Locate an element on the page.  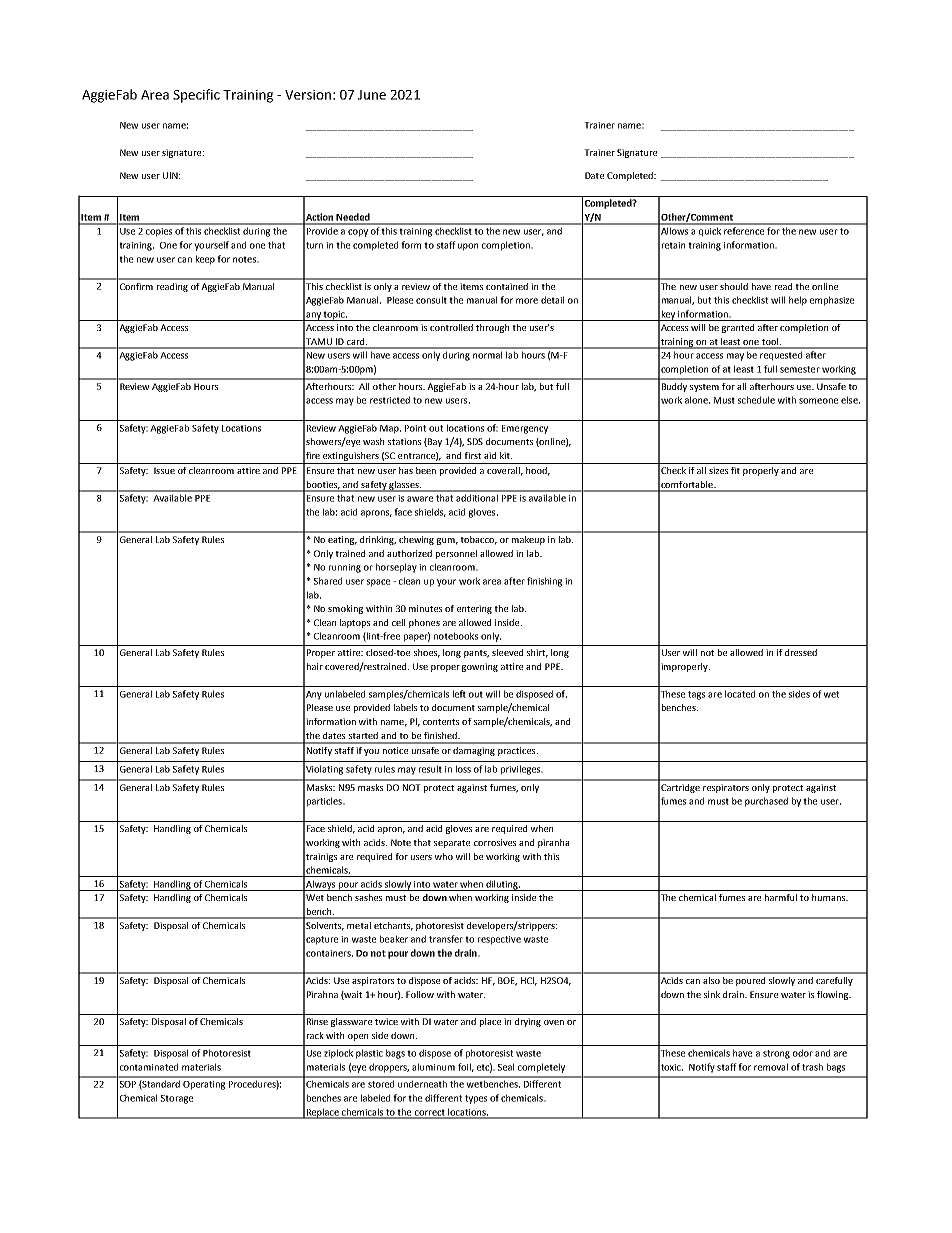
entering is located at coordinates (474, 609).
